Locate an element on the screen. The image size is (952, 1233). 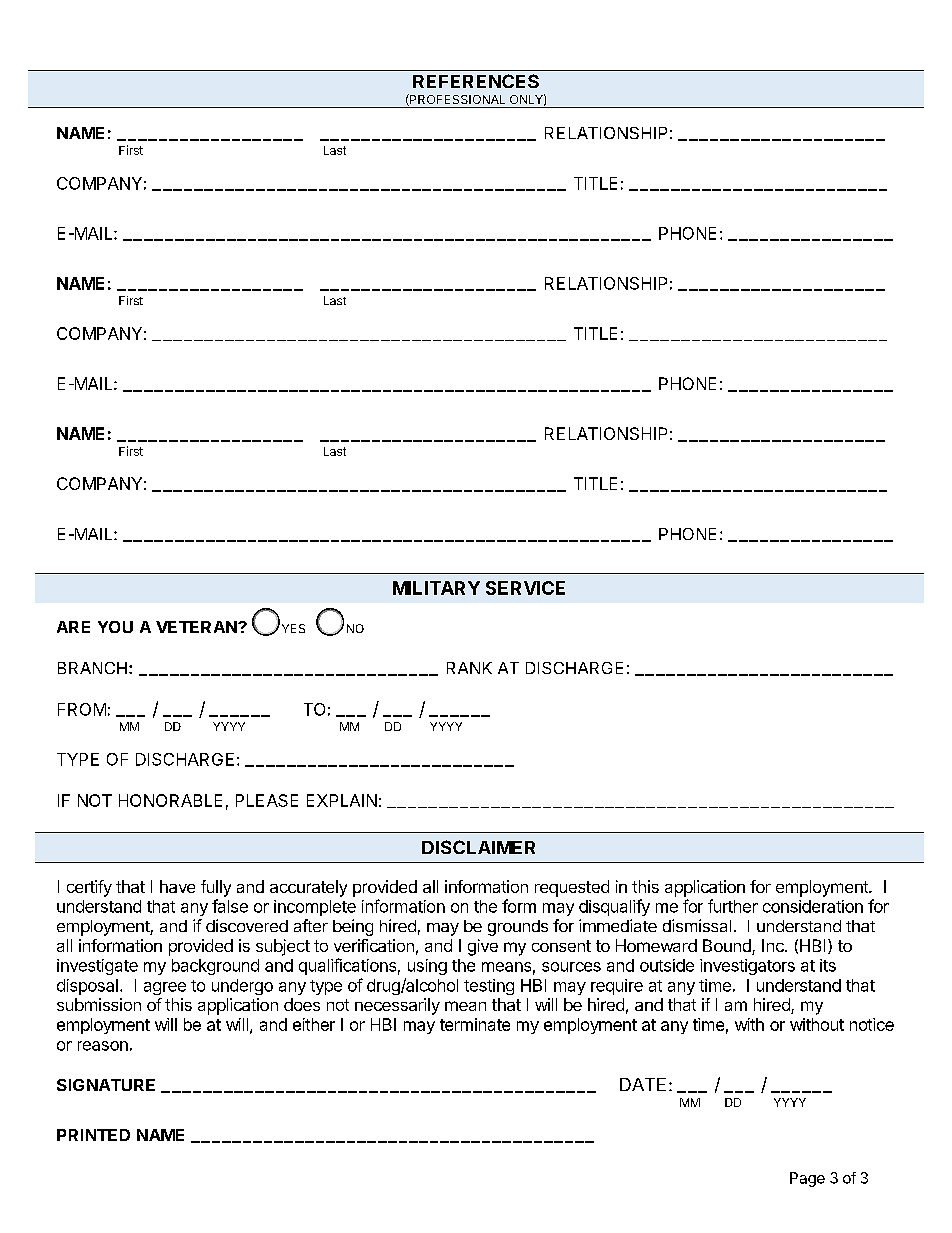
SERVICE is located at coordinates (525, 588).
